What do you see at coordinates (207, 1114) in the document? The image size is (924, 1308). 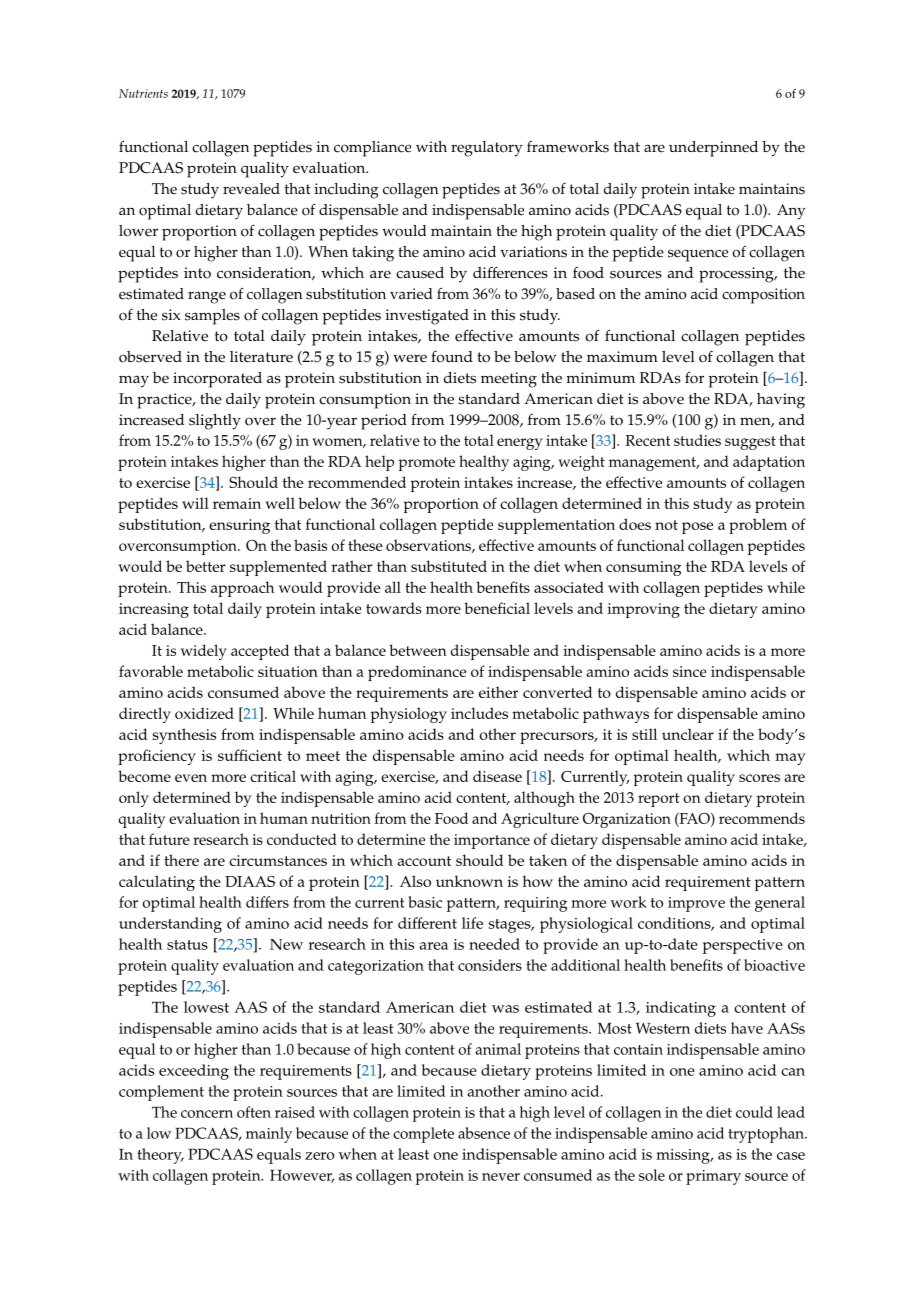 I see `concern` at bounding box center [207, 1114].
